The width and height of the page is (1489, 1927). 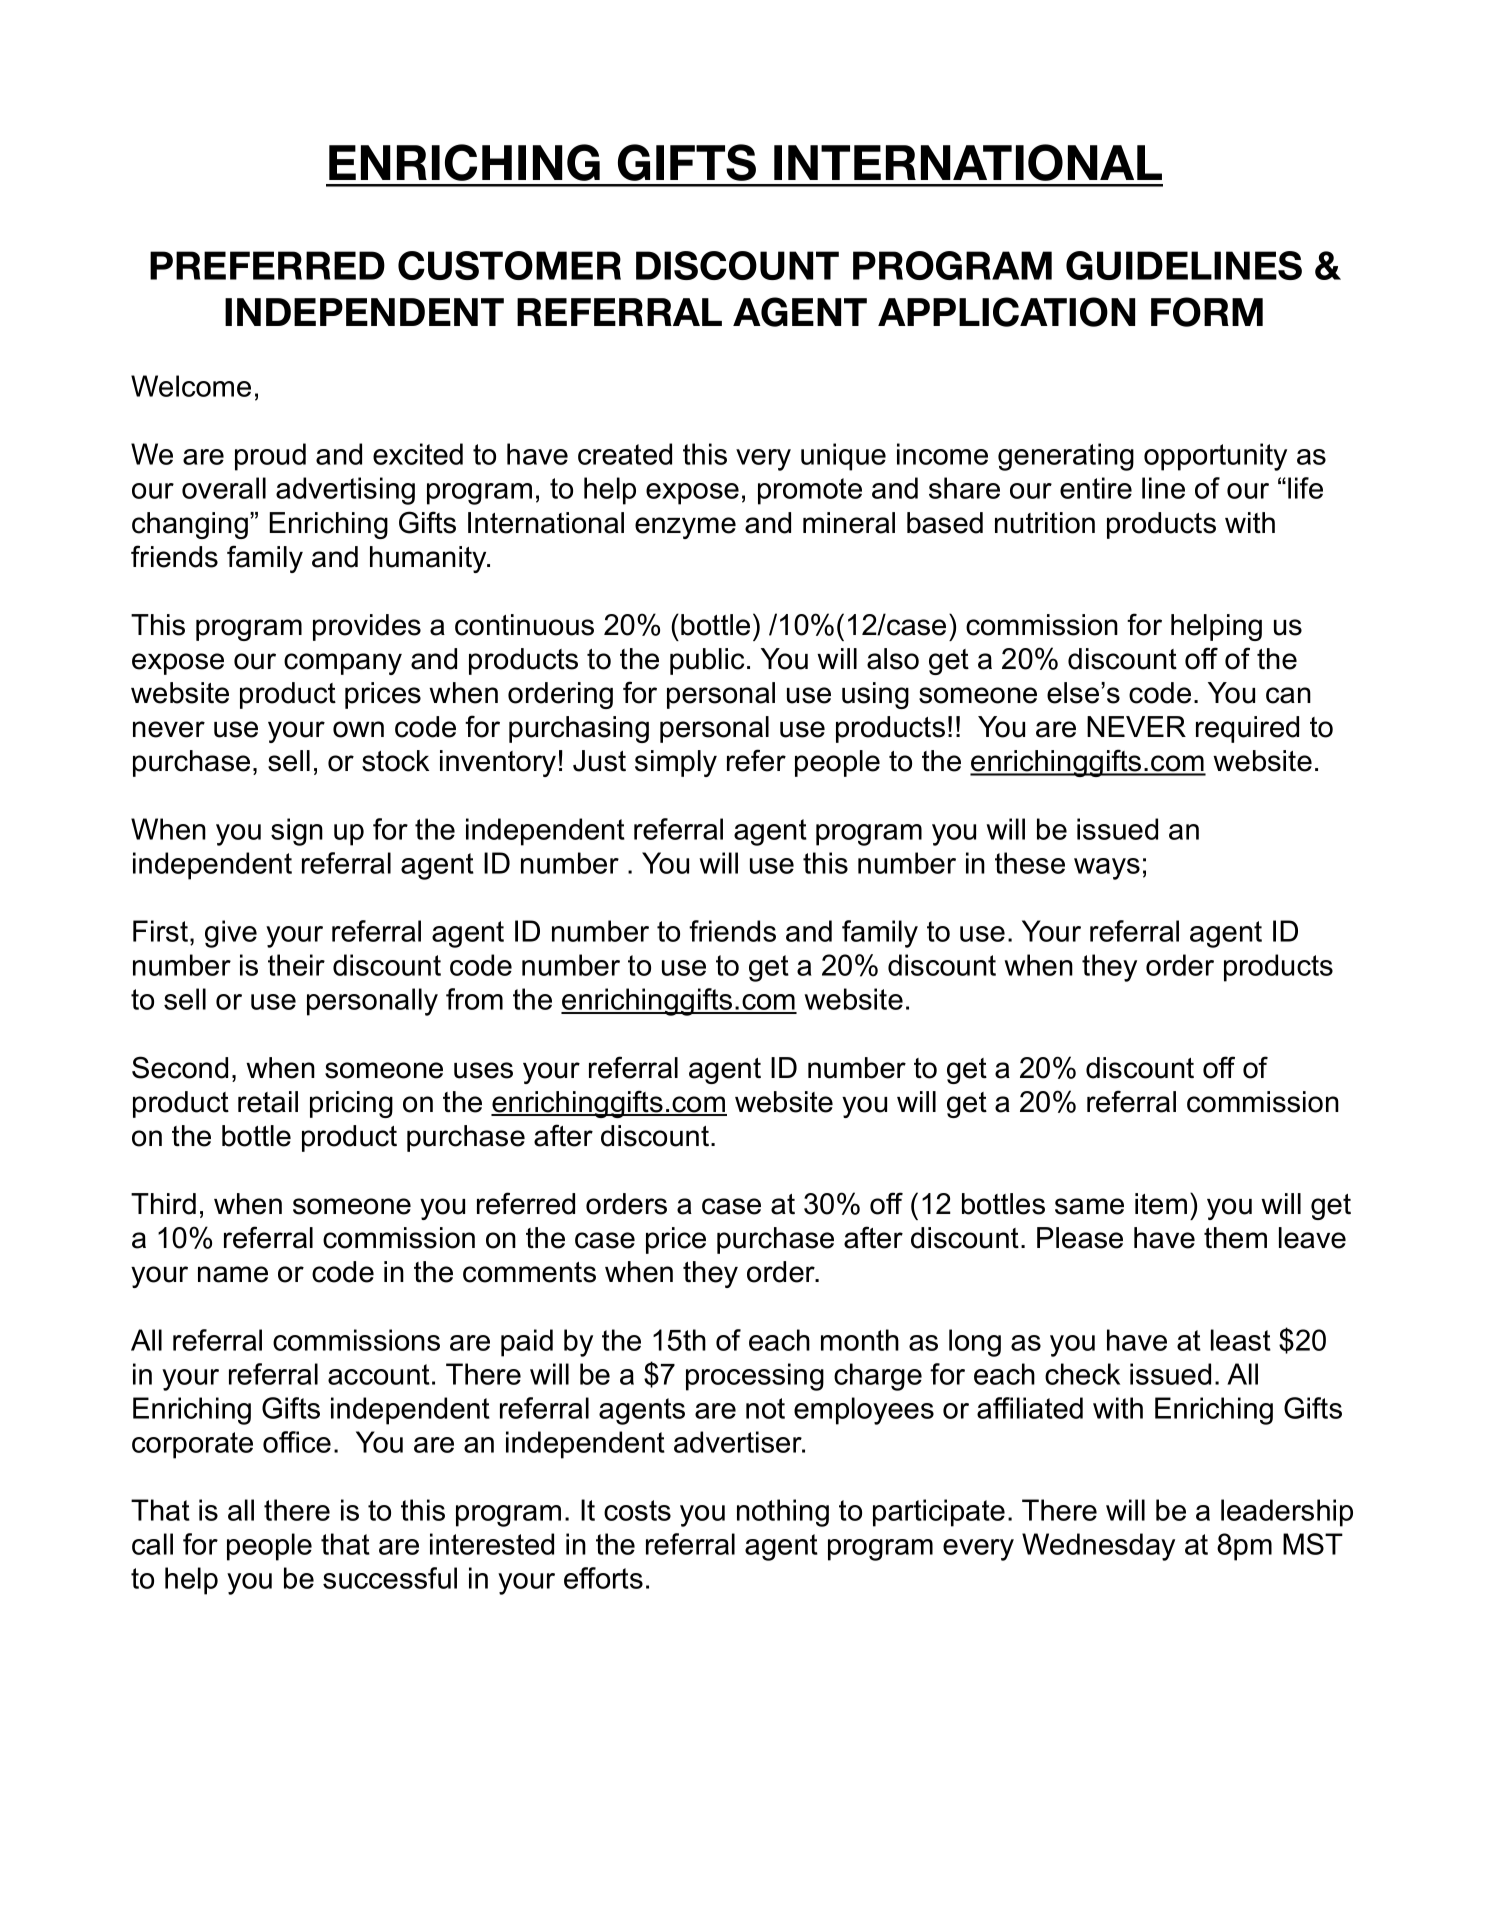 What do you see at coordinates (783, 1513) in the page?
I see `nothing` at bounding box center [783, 1513].
